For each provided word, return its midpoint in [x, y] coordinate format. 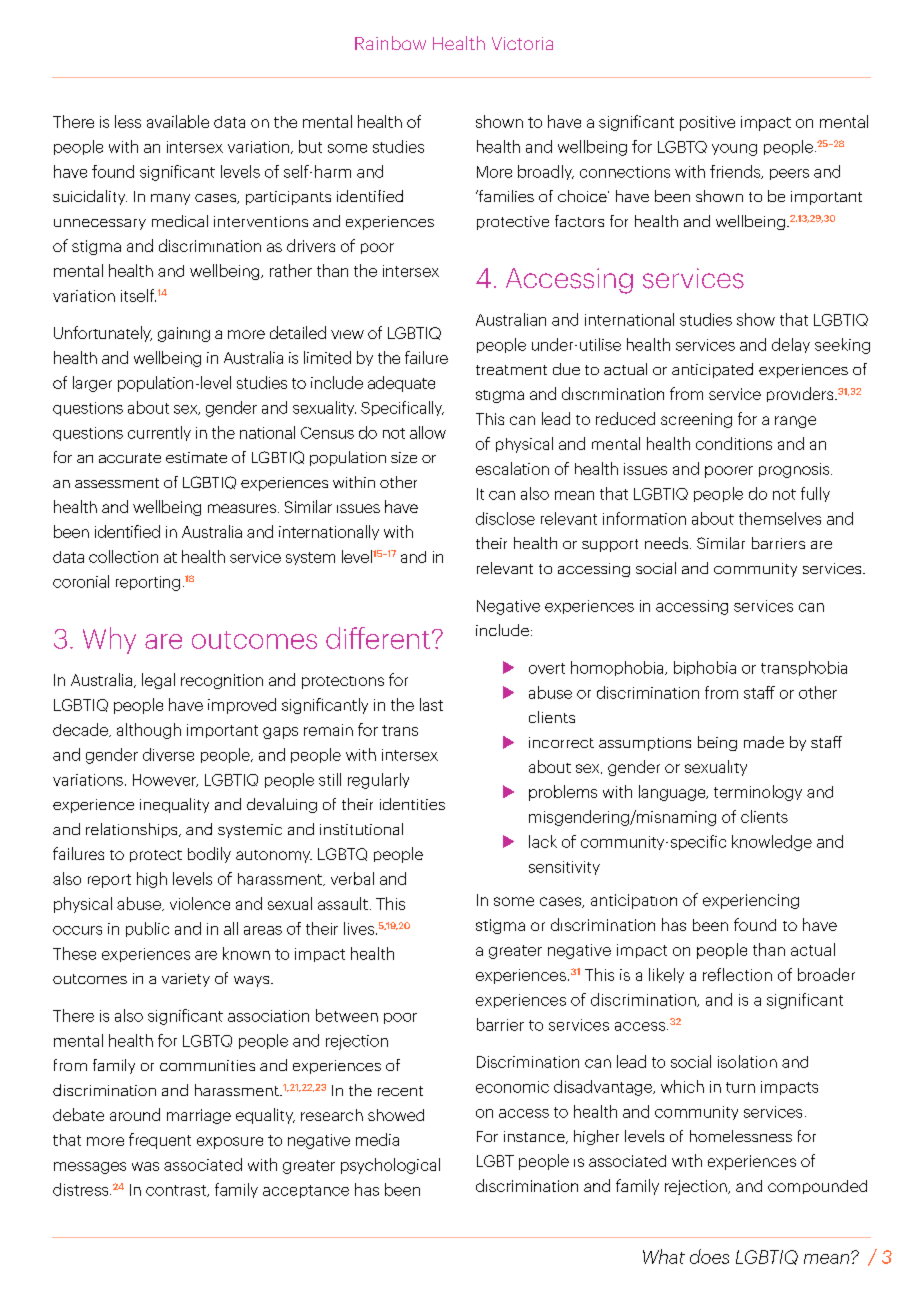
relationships [133, 830]
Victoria [522, 43]
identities [412, 804]
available [178, 121]
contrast [177, 1191]
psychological [390, 1166]
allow [428, 432]
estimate [196, 457]
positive [707, 123]
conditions [734, 443]
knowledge [772, 843]
